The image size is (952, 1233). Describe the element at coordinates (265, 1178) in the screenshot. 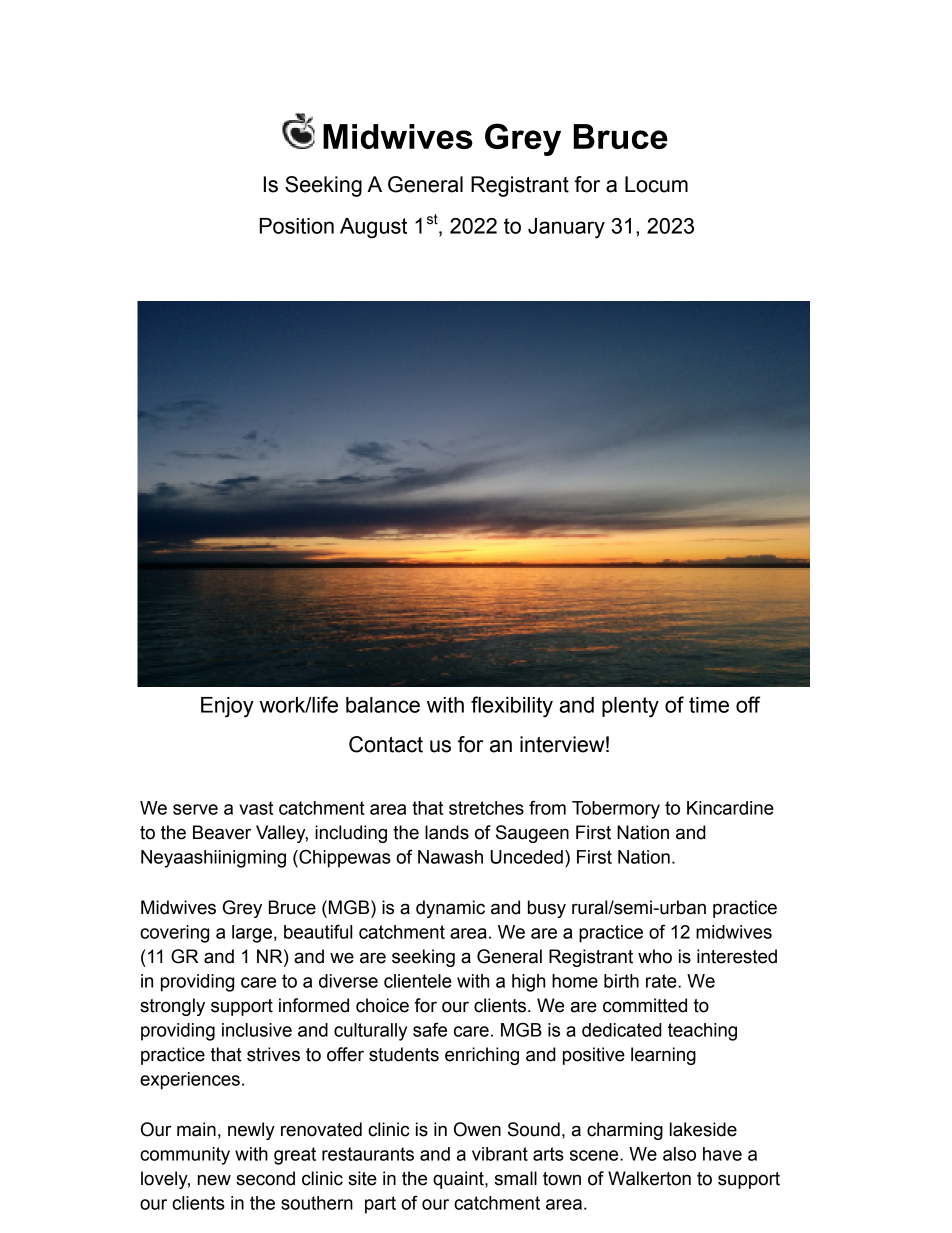

I see `second` at that location.
